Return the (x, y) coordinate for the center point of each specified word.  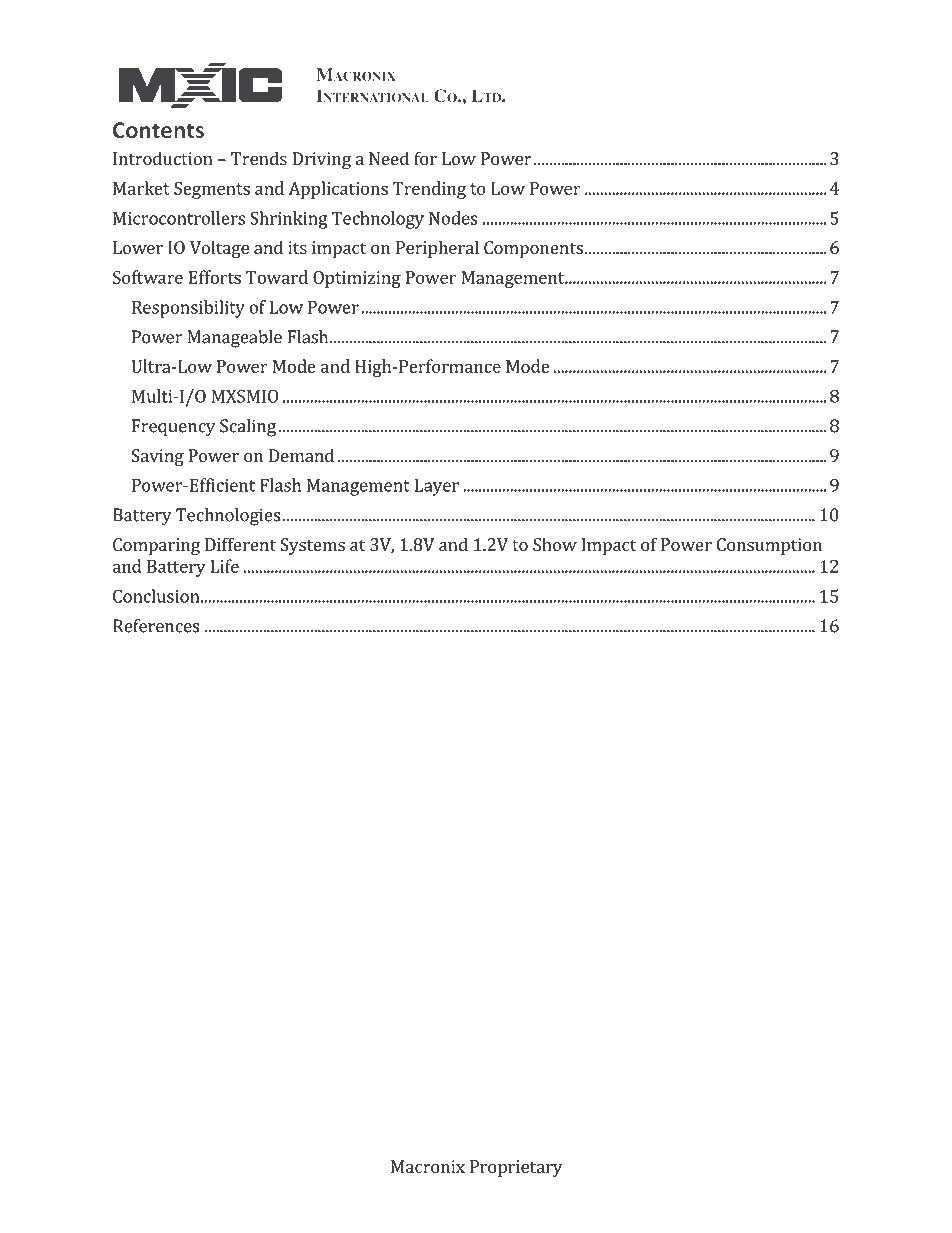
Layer (437, 487)
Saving (157, 457)
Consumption (769, 546)
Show (555, 544)
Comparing (156, 546)
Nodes (453, 218)
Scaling (248, 428)
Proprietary (516, 1168)
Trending (429, 190)
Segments (212, 190)
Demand (301, 455)
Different (240, 544)
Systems (312, 546)
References (156, 626)
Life (224, 566)
